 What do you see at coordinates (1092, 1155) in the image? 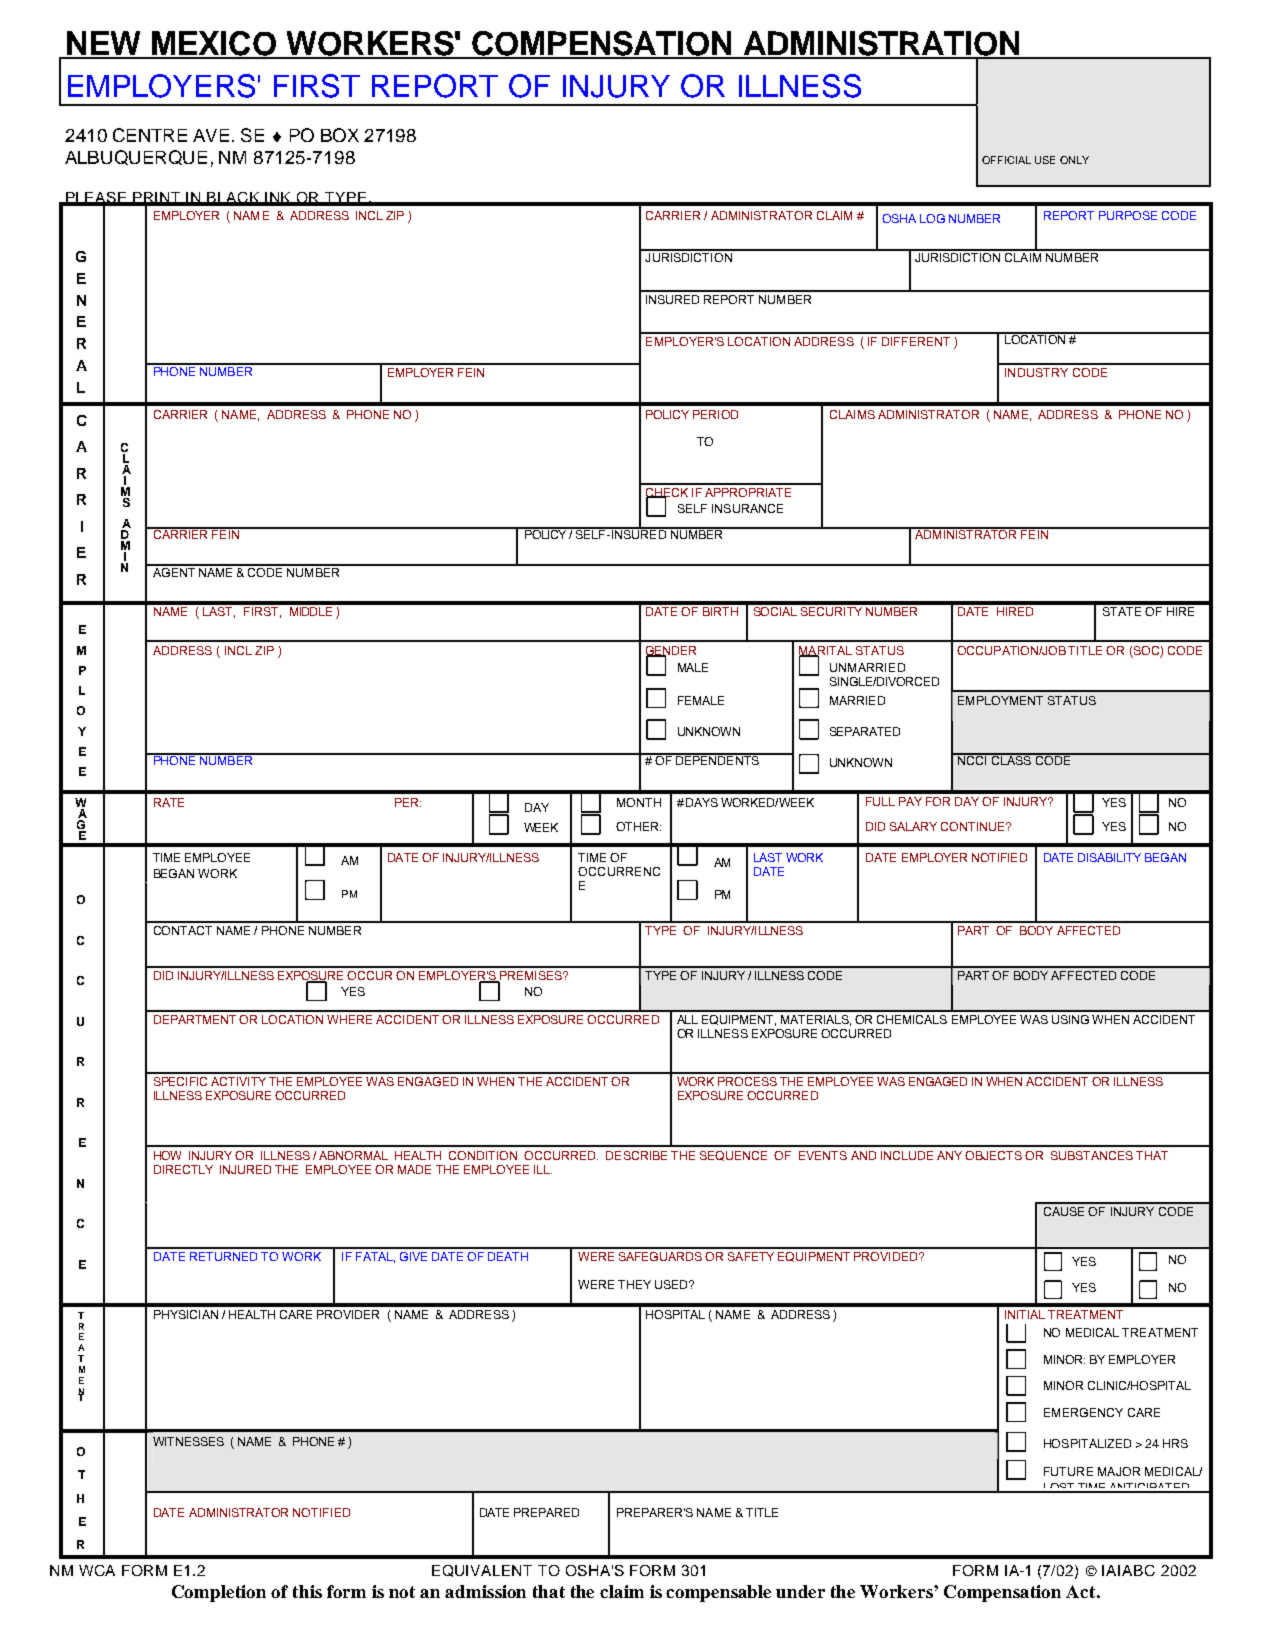
I see `SUBSTANCES` at bounding box center [1092, 1155].
